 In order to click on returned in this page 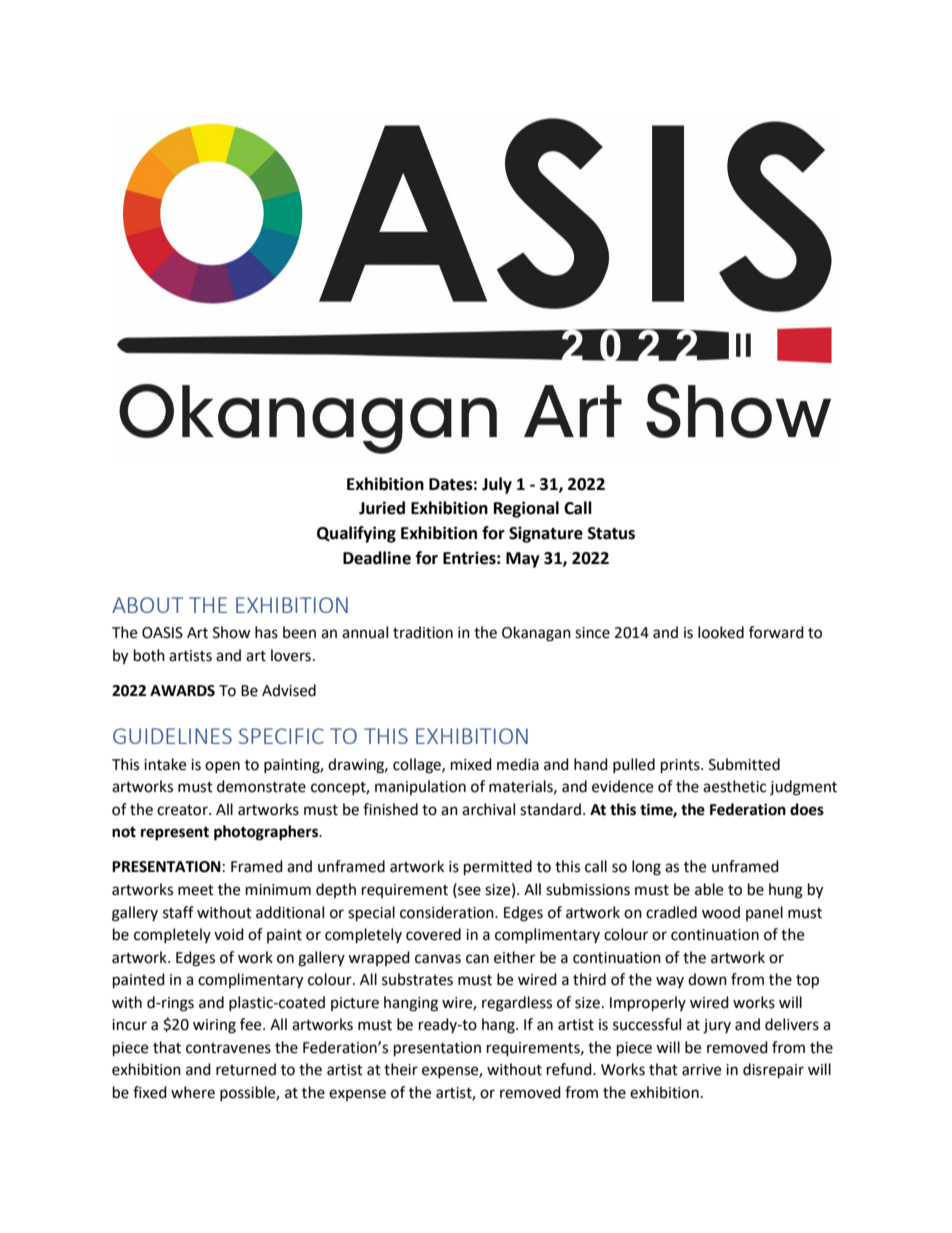, I will do `click(246, 1069)`.
